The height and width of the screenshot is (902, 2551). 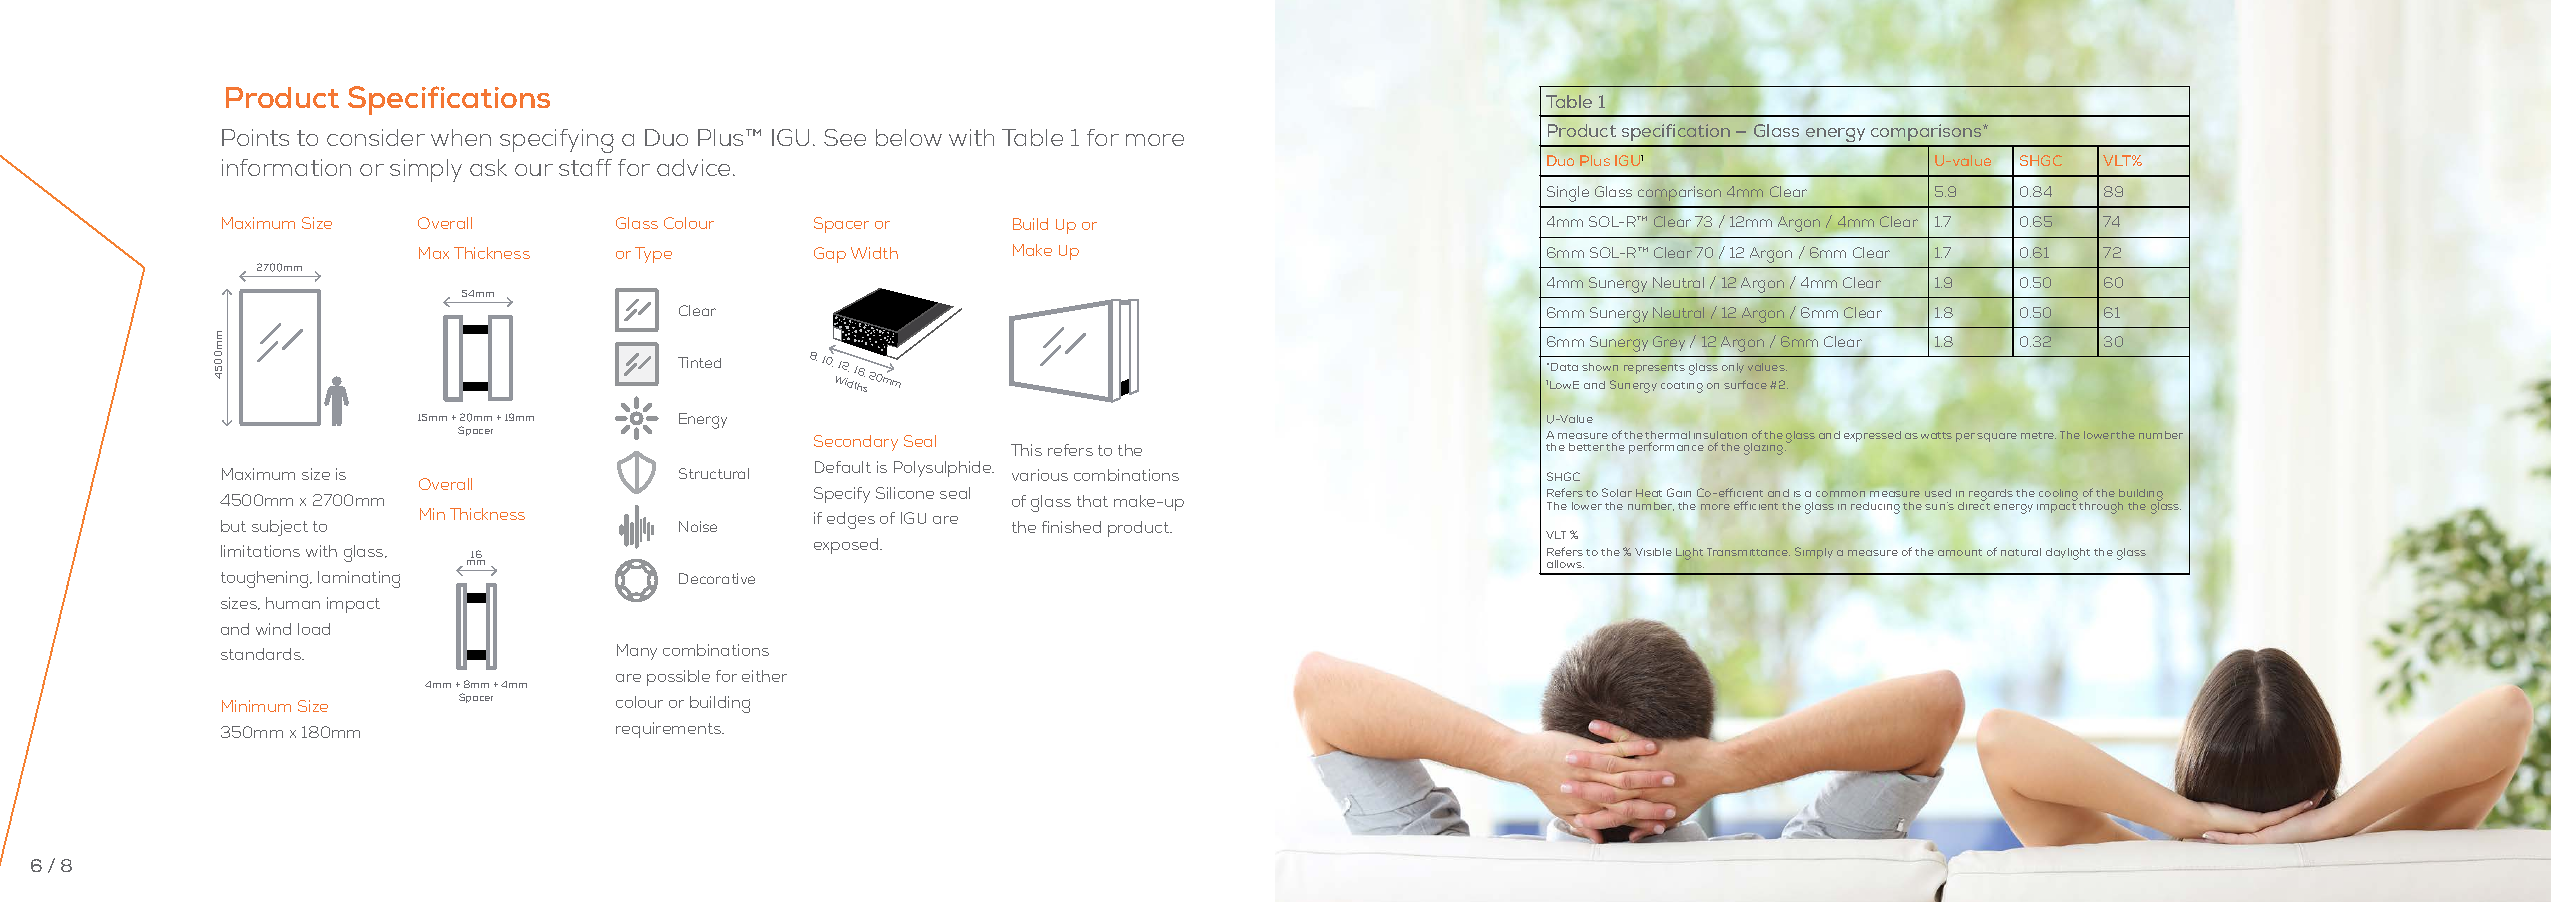 I want to click on Minimum, so click(x=256, y=706).
